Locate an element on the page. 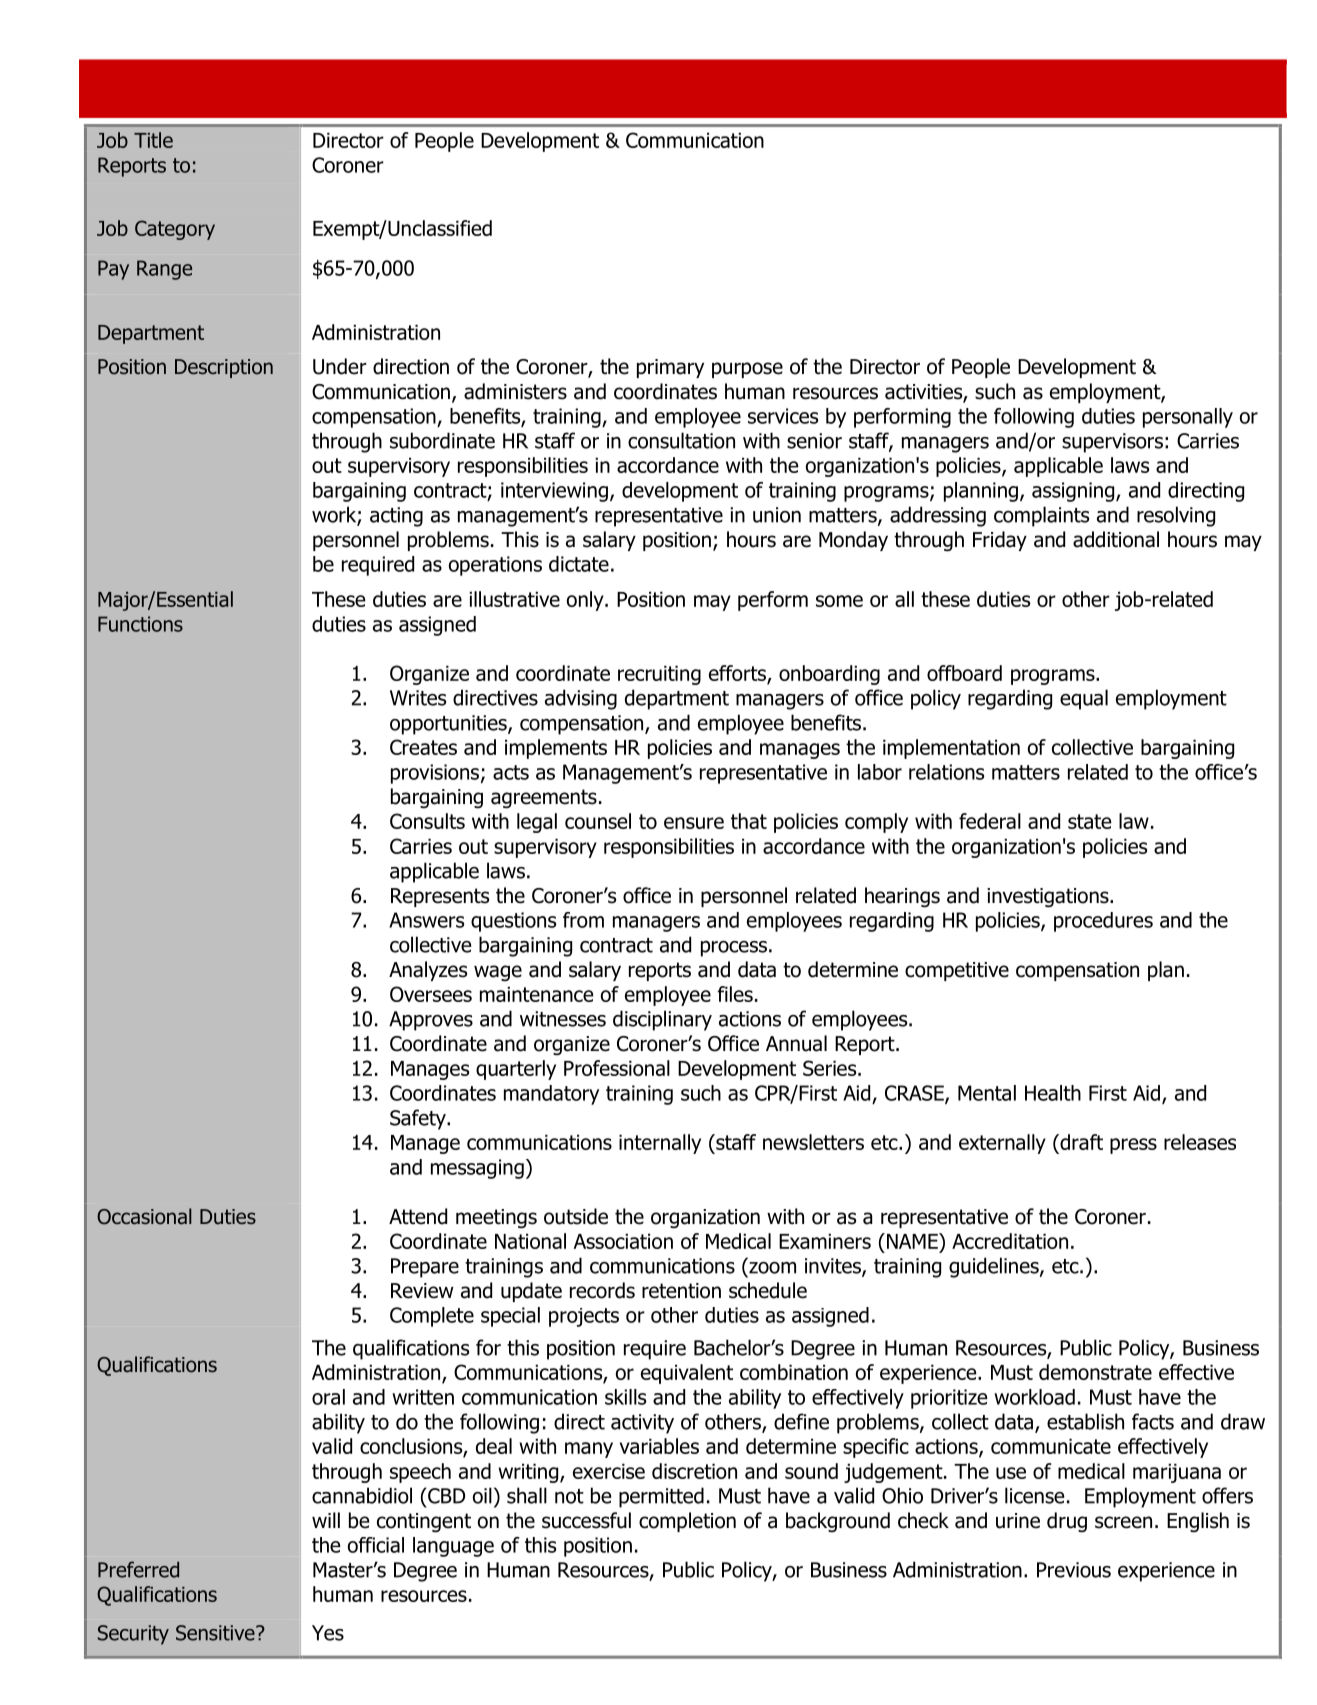 Image resolution: width=1317 pixels, height=1705 pixels. draft is located at coordinates (1080, 1142).
